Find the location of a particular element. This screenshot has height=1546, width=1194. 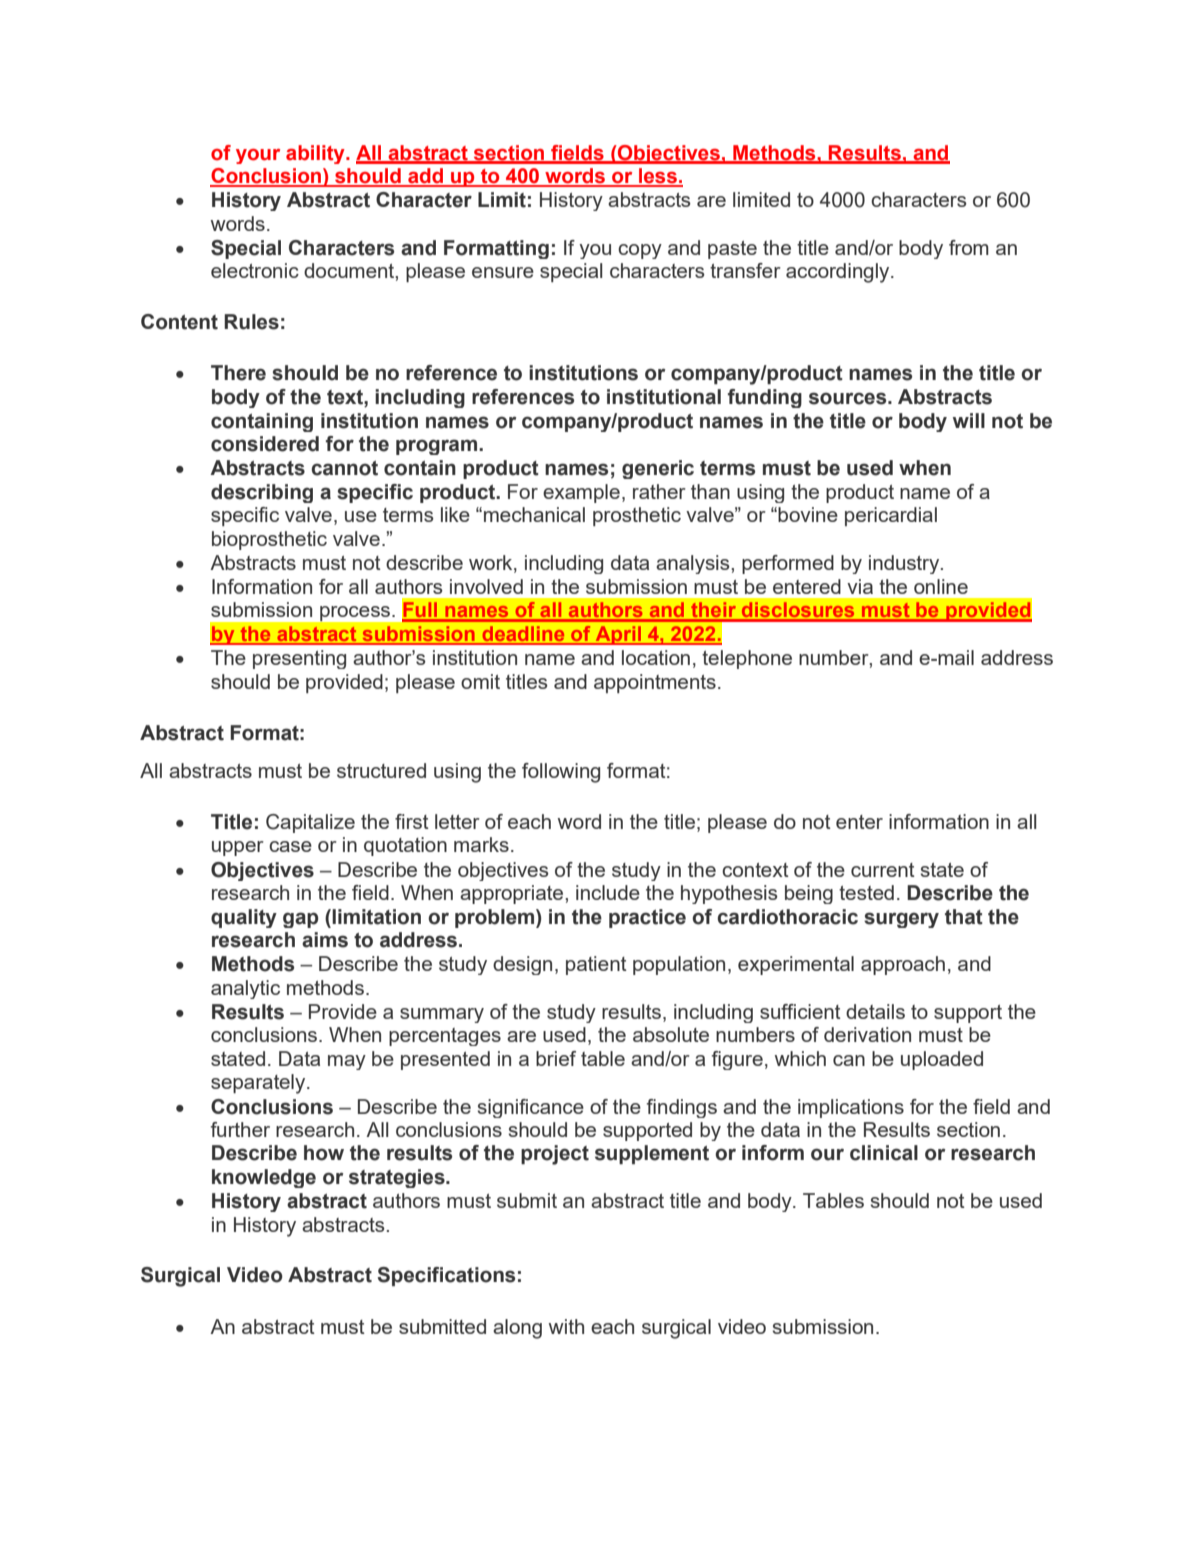

presenting is located at coordinates (299, 659).
